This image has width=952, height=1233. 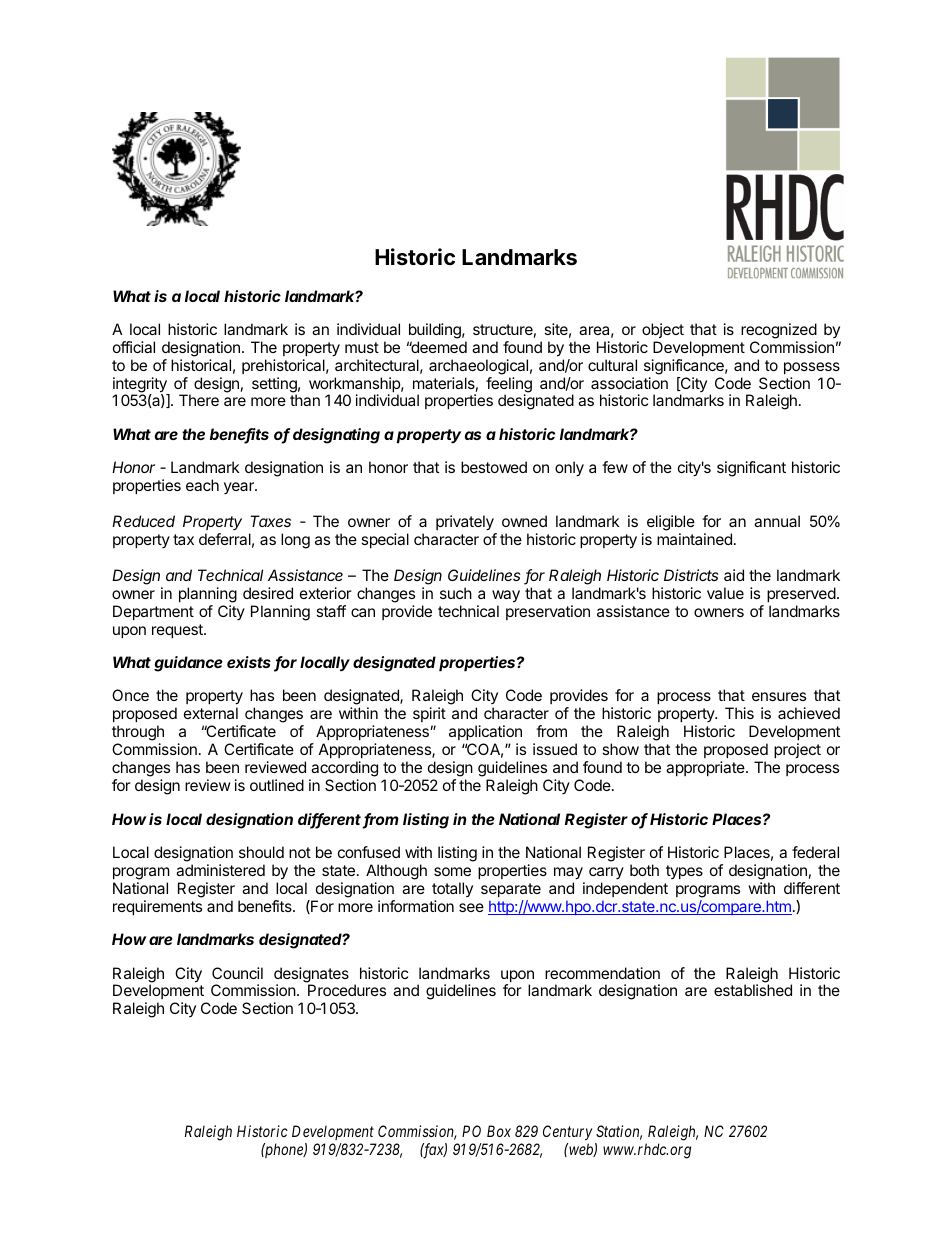 What do you see at coordinates (199, 400) in the image?
I see `There` at bounding box center [199, 400].
